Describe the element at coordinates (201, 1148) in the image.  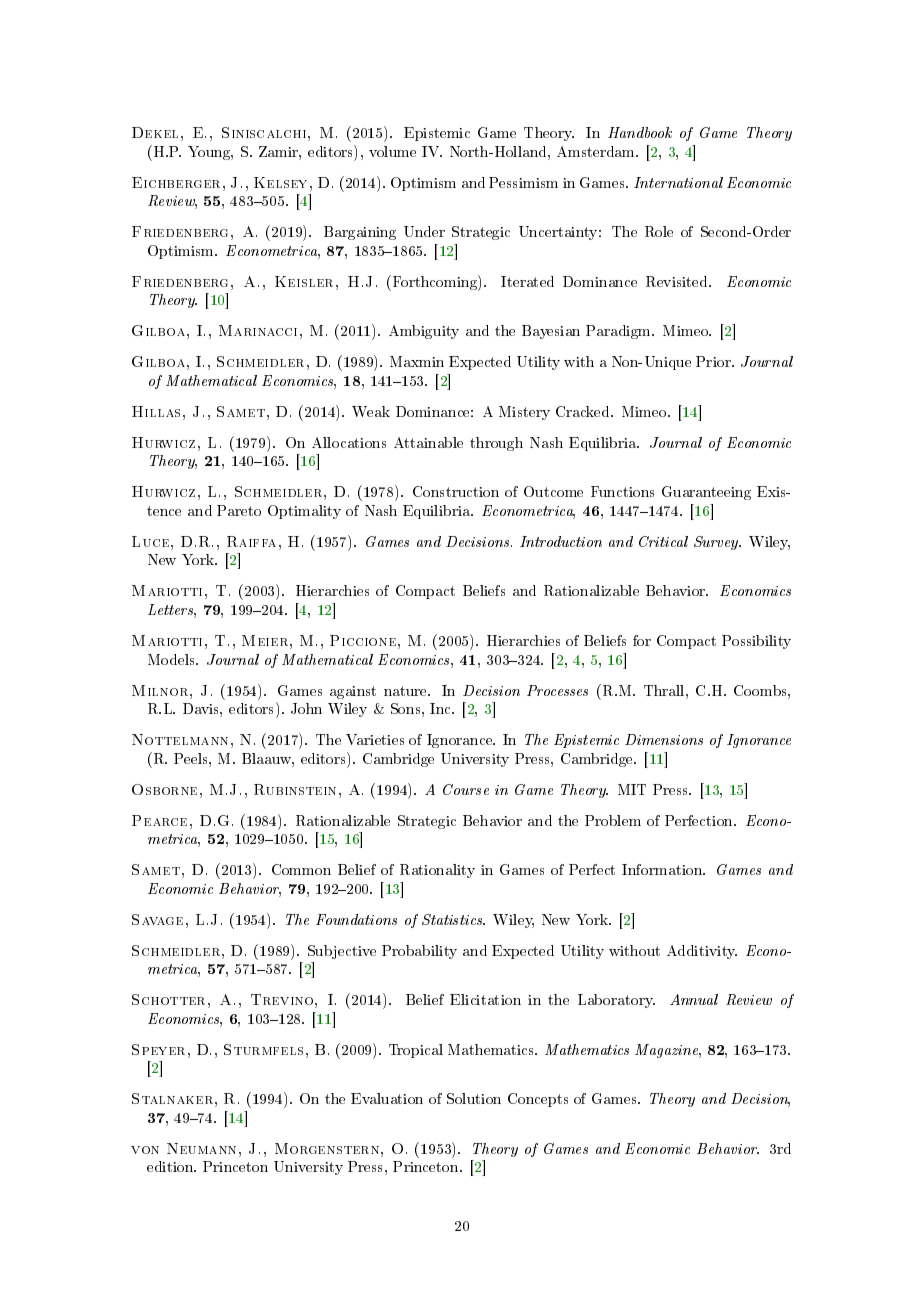
I see `Neumann` at that location.
